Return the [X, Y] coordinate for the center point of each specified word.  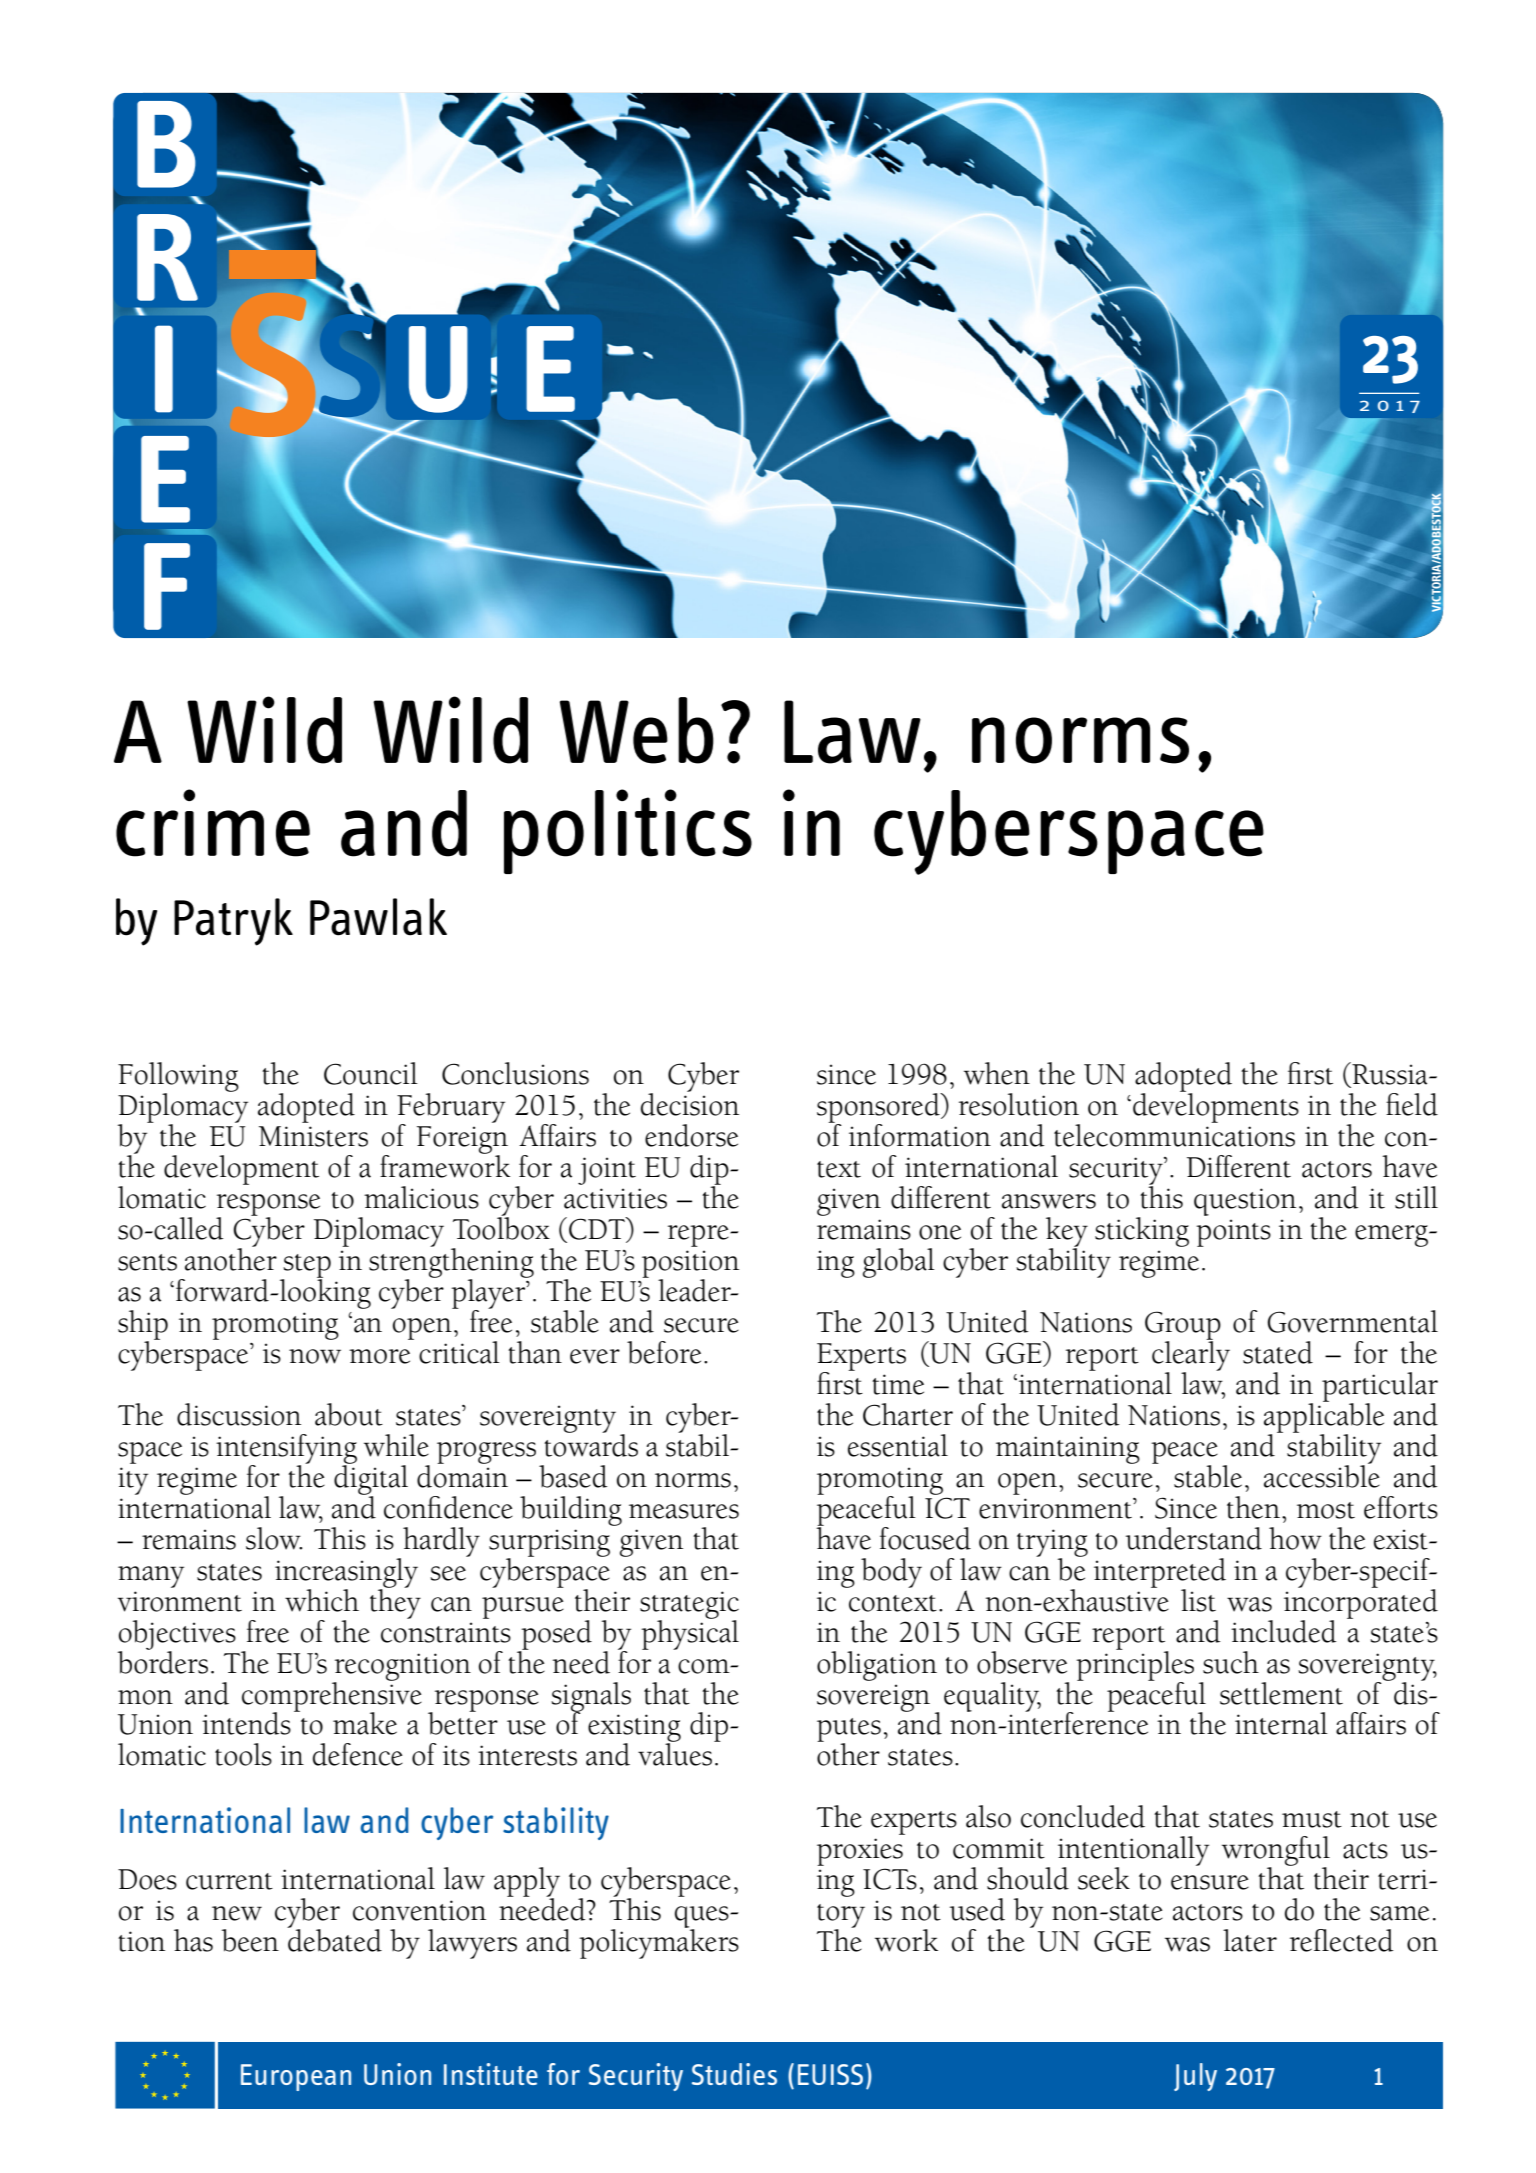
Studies [734, 2074]
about [349, 1414]
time [898, 1384]
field [1412, 1104]
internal [1281, 1723]
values [676, 1753]
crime [213, 823]
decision [690, 1103]
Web [637, 730]
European [296, 2077]
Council [371, 1073]
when [997, 1073]
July [1195, 2077]
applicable [1324, 1417]
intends [246, 1723]
